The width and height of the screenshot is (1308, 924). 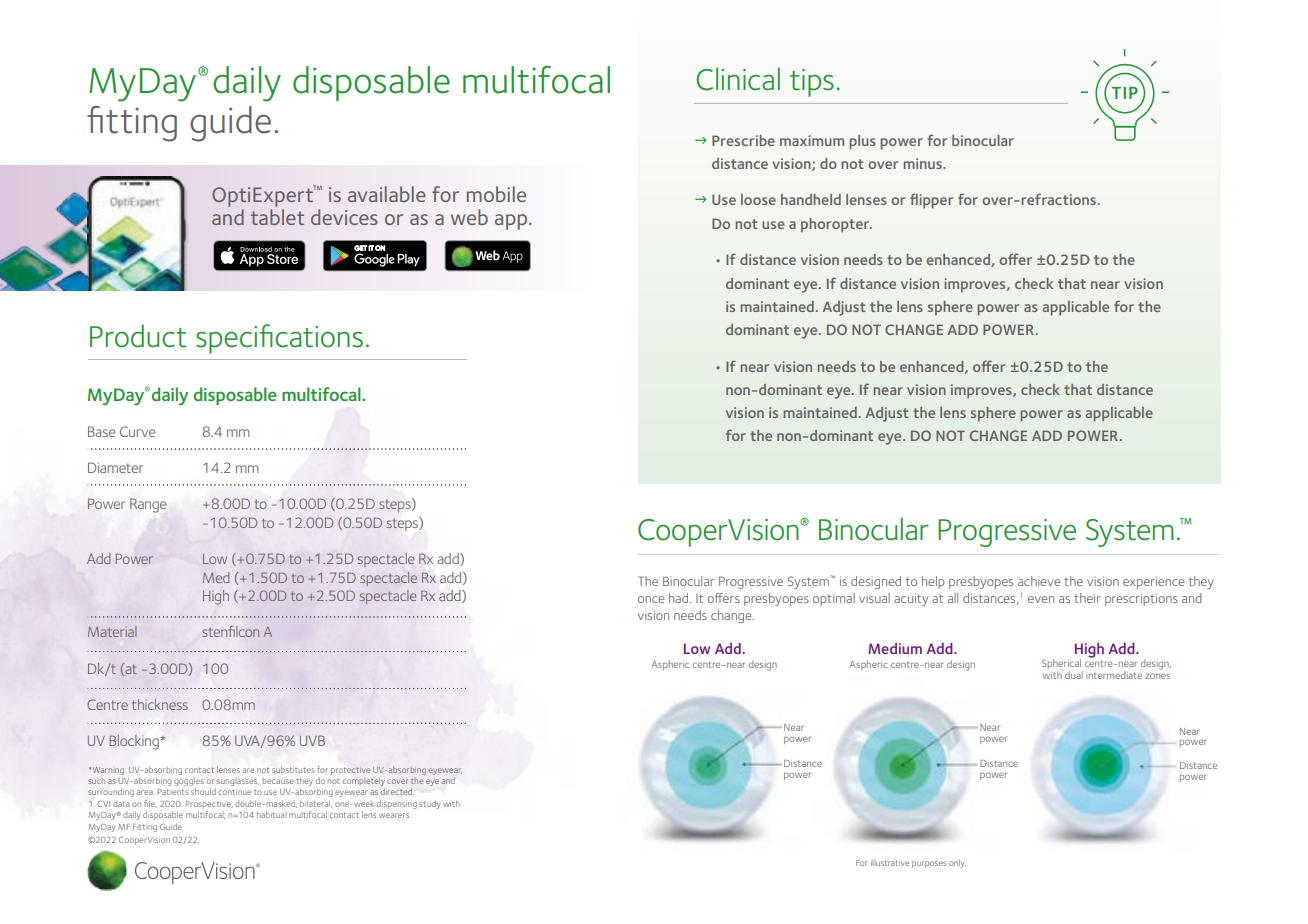 What do you see at coordinates (1039, 581) in the screenshot?
I see `achieve` at bounding box center [1039, 581].
